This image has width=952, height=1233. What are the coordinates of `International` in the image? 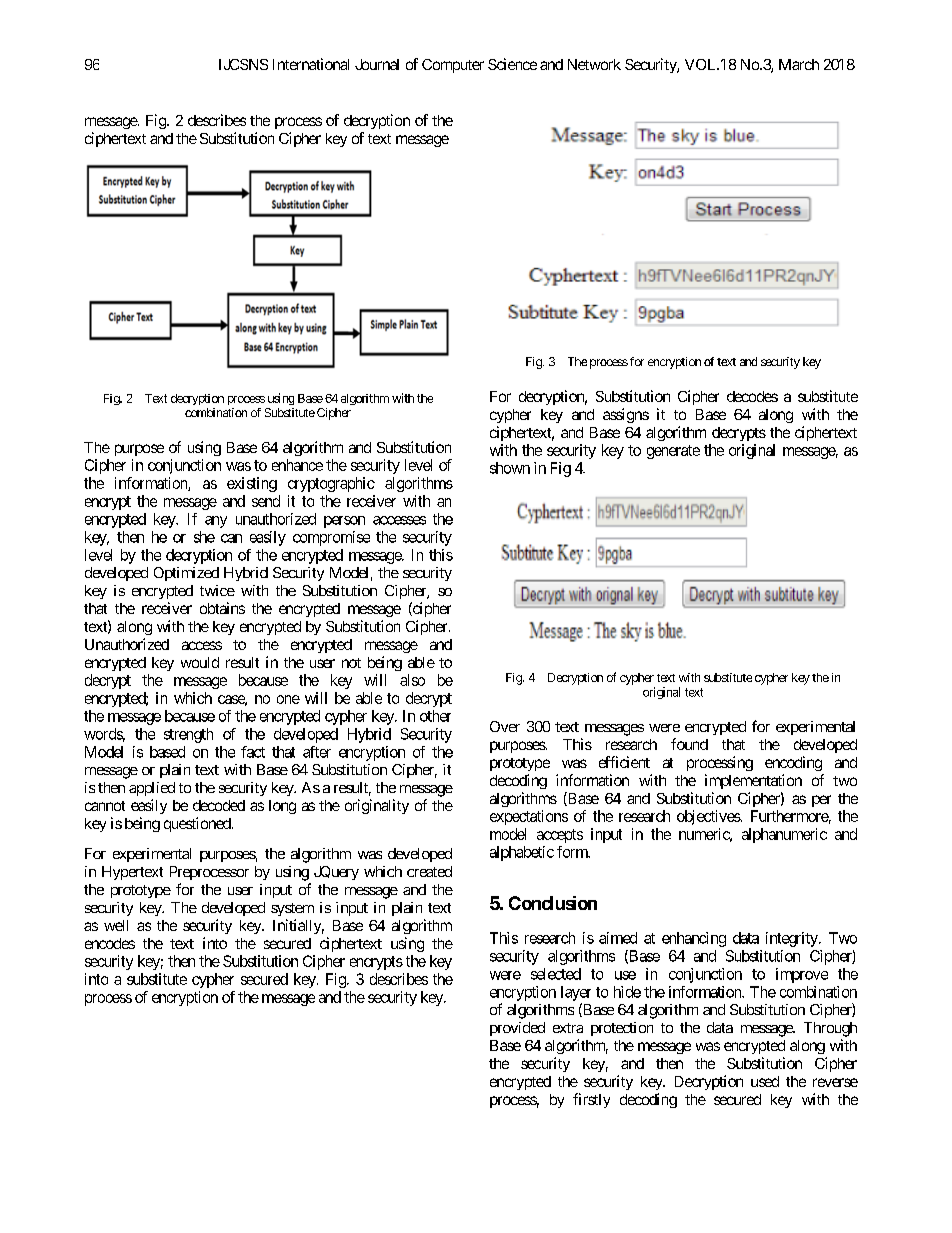 It's located at (311, 64).
